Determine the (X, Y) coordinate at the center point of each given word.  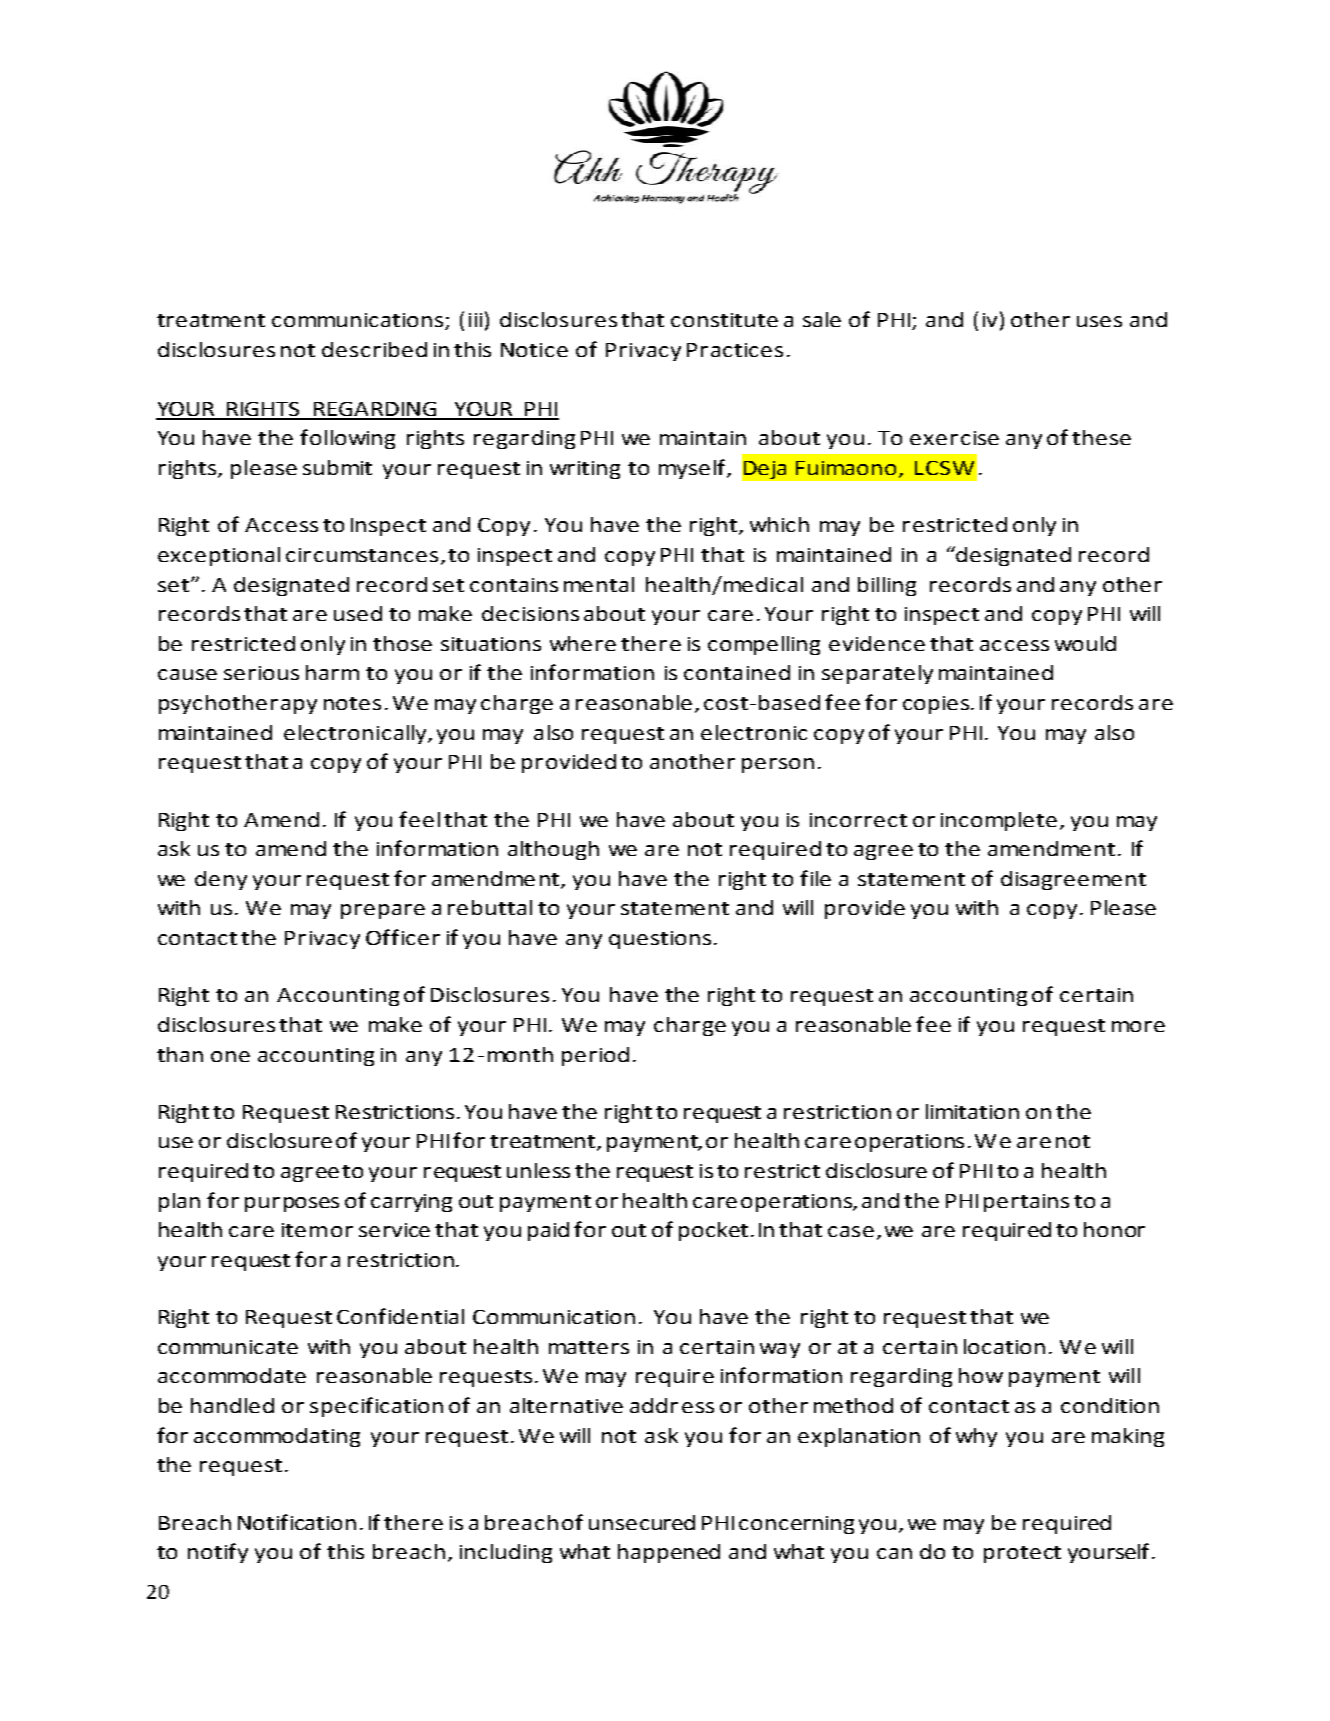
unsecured (642, 1522)
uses (1099, 321)
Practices (735, 350)
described (374, 349)
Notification (297, 1522)
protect (1022, 1554)
